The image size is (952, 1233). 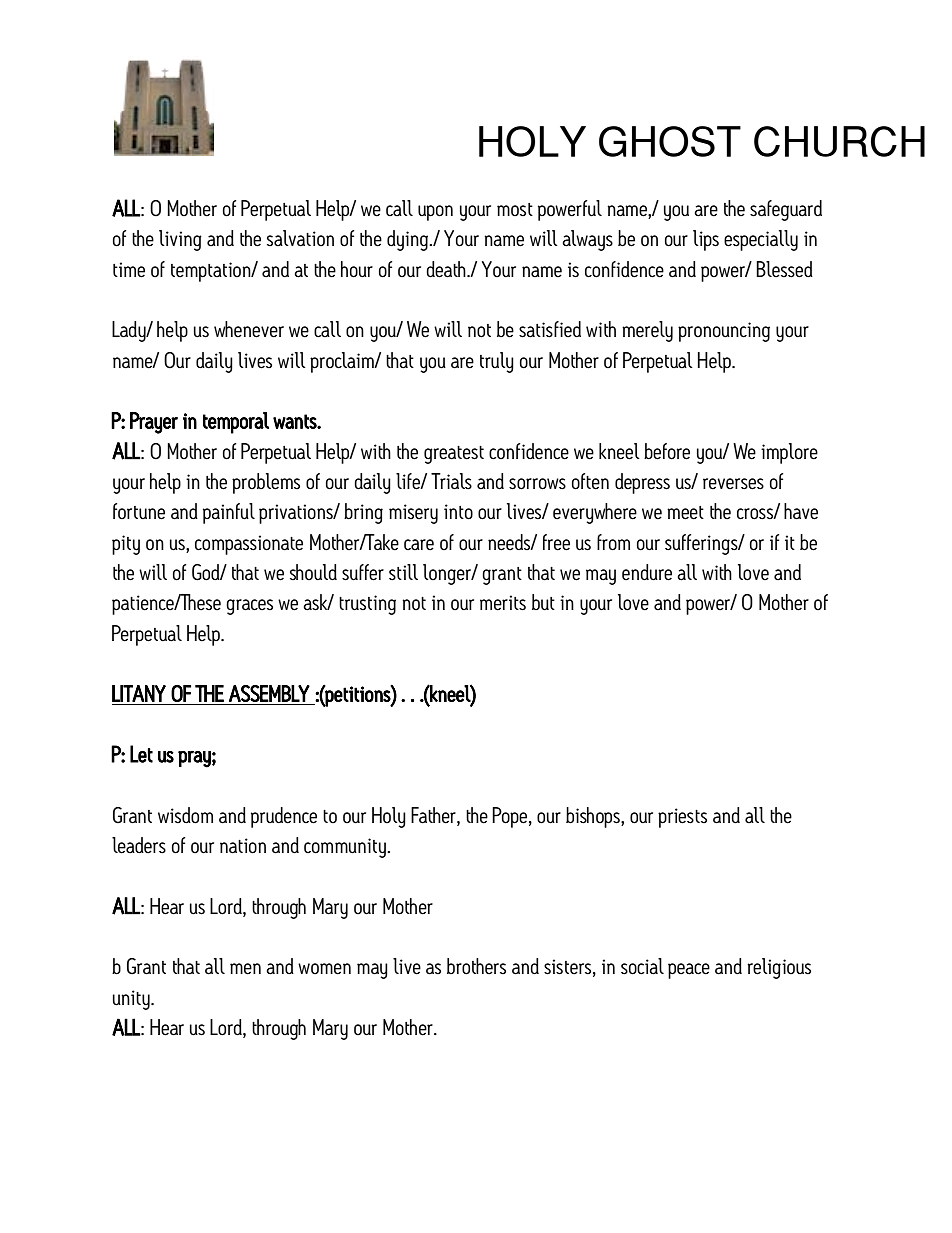 I want to click on lips, so click(x=706, y=240).
